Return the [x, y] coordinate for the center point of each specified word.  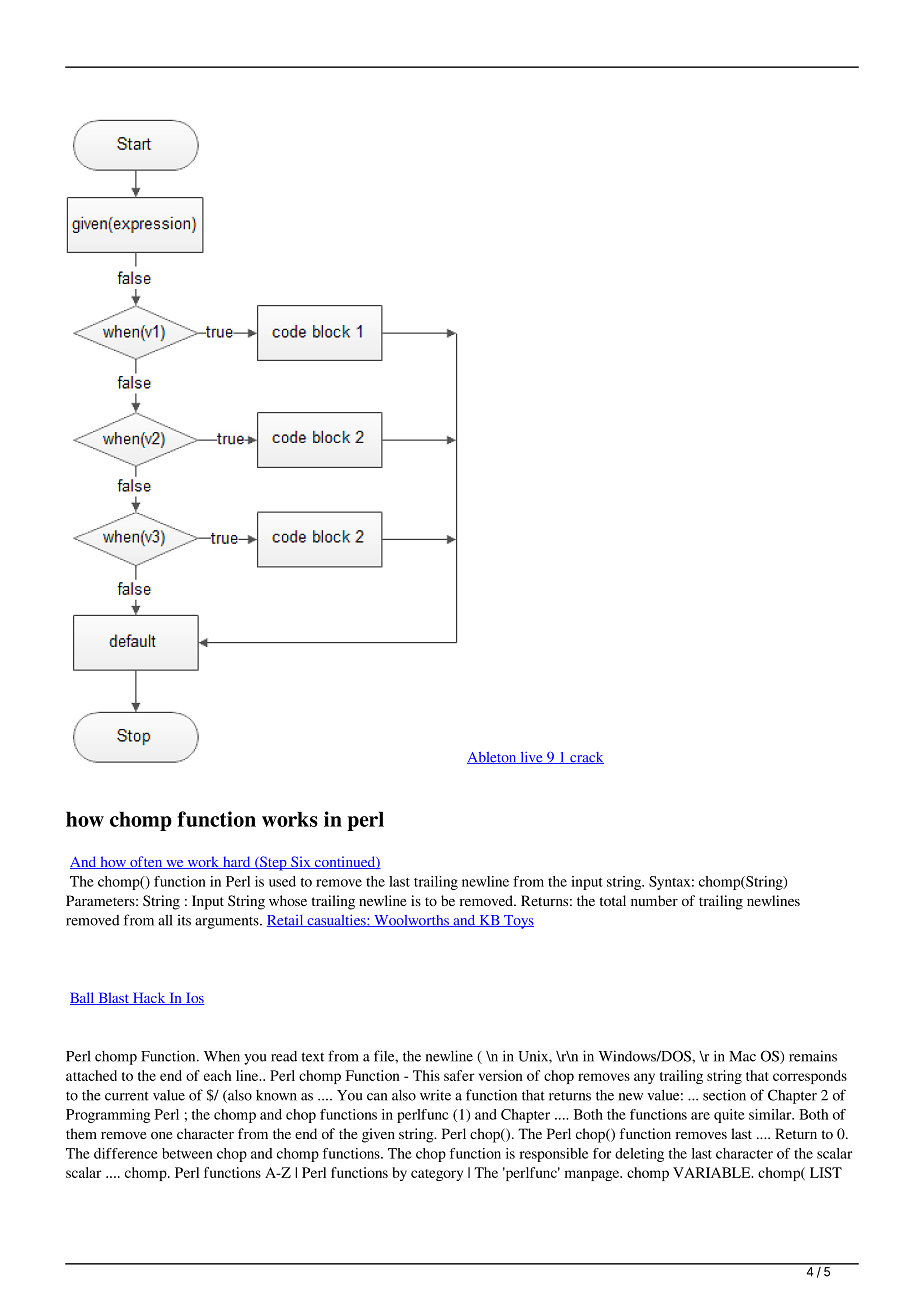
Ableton [493, 758]
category [437, 1175]
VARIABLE [713, 1172]
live [531, 758]
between [187, 1153]
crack [586, 758]
